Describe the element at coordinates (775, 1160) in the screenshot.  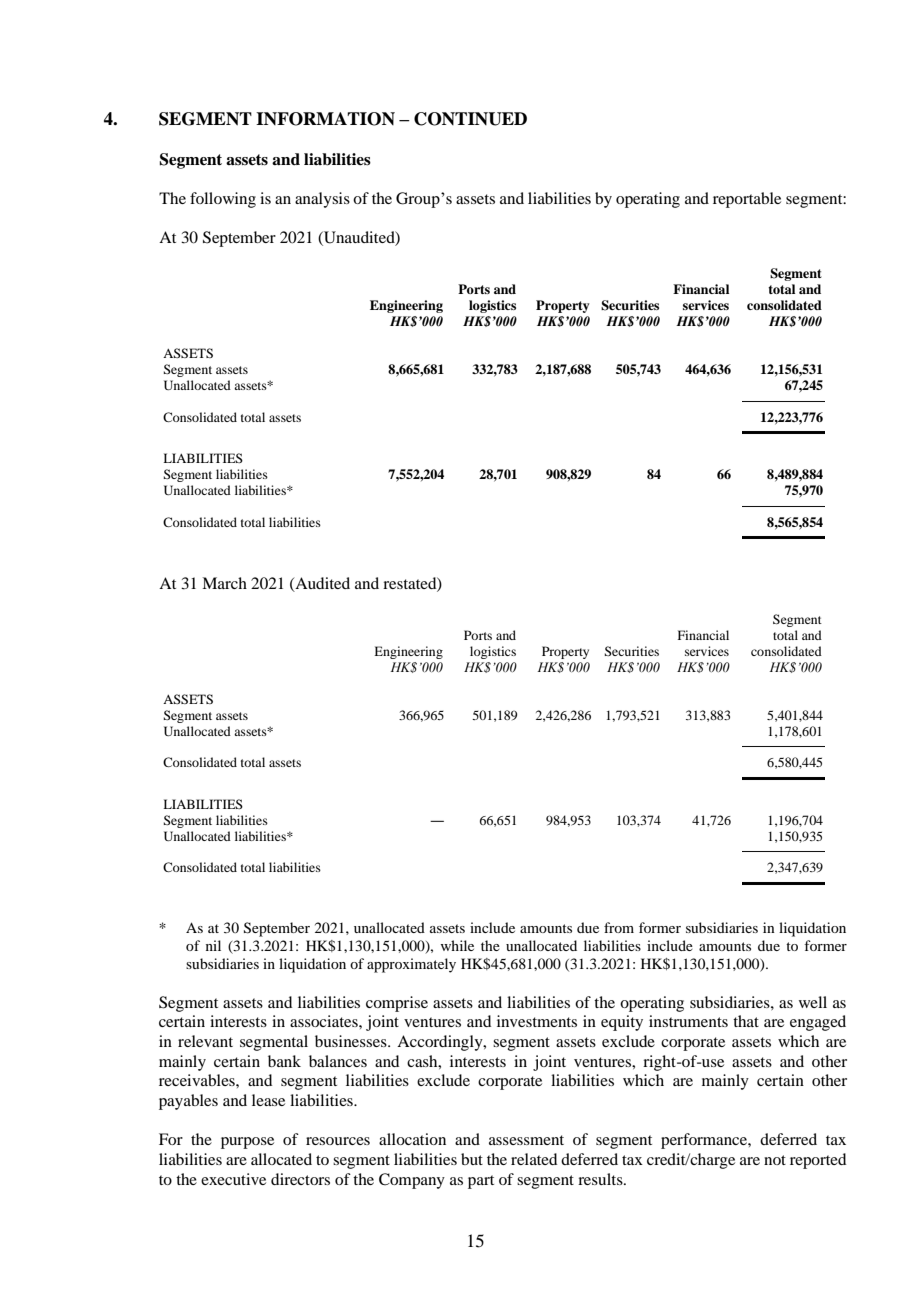
I see `not` at that location.
